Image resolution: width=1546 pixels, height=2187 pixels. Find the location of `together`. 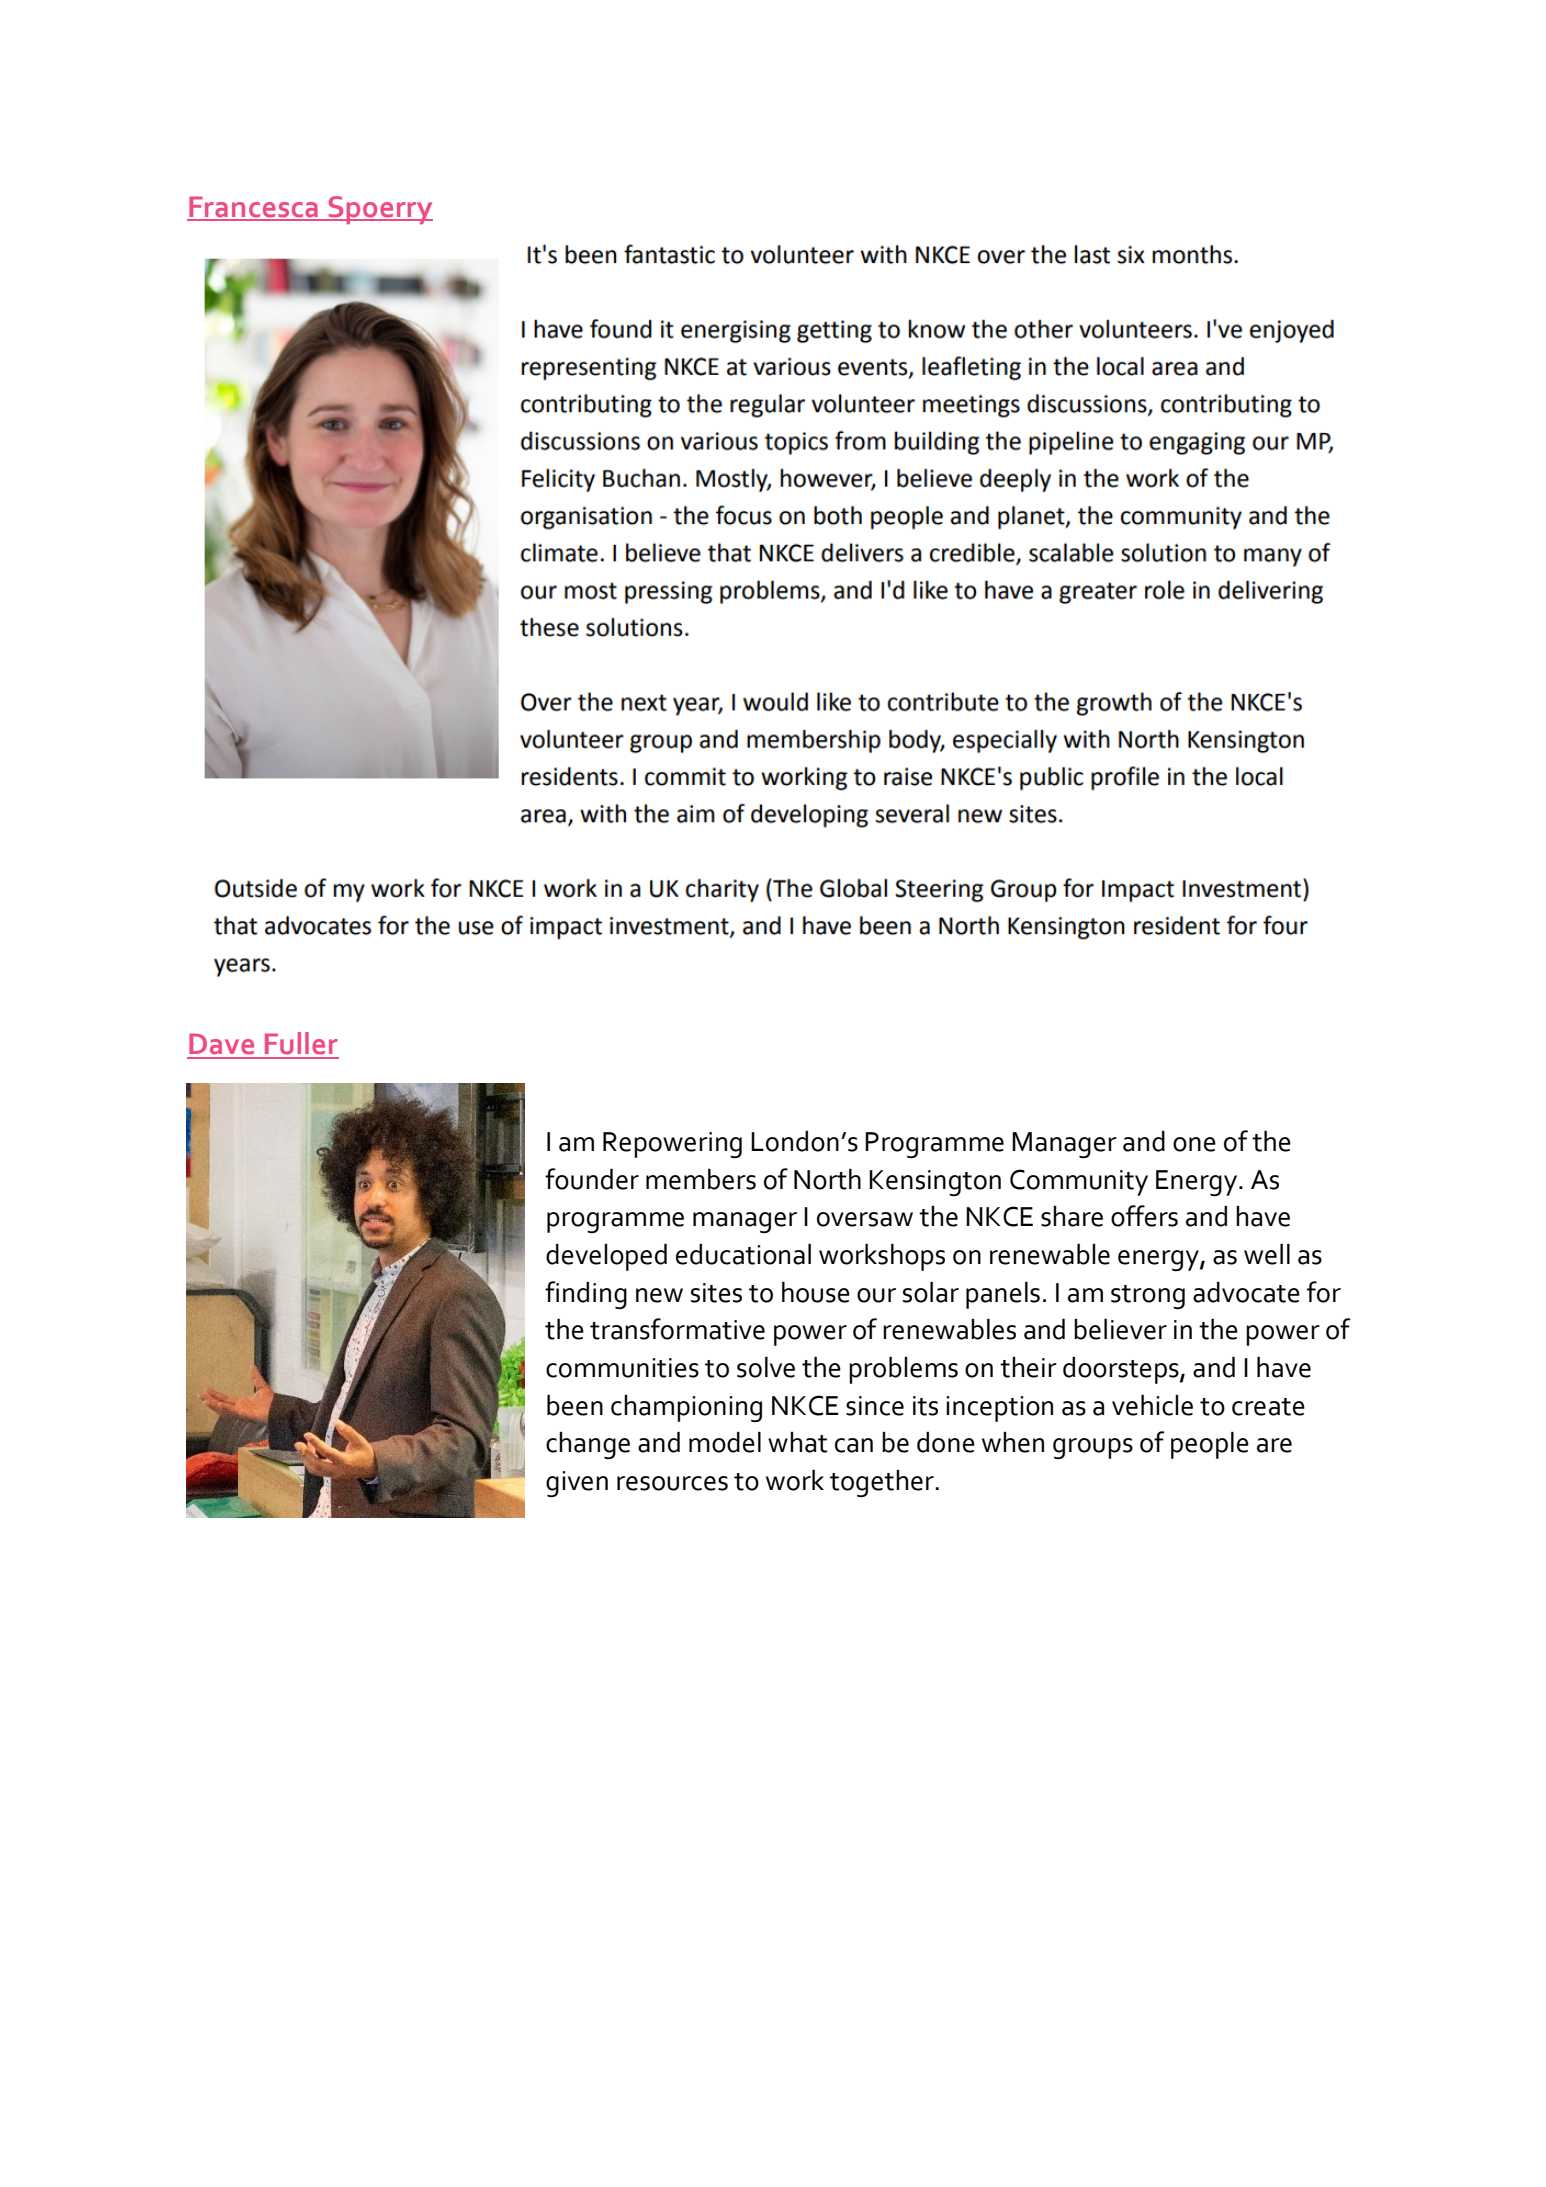

together is located at coordinates (883, 1483).
